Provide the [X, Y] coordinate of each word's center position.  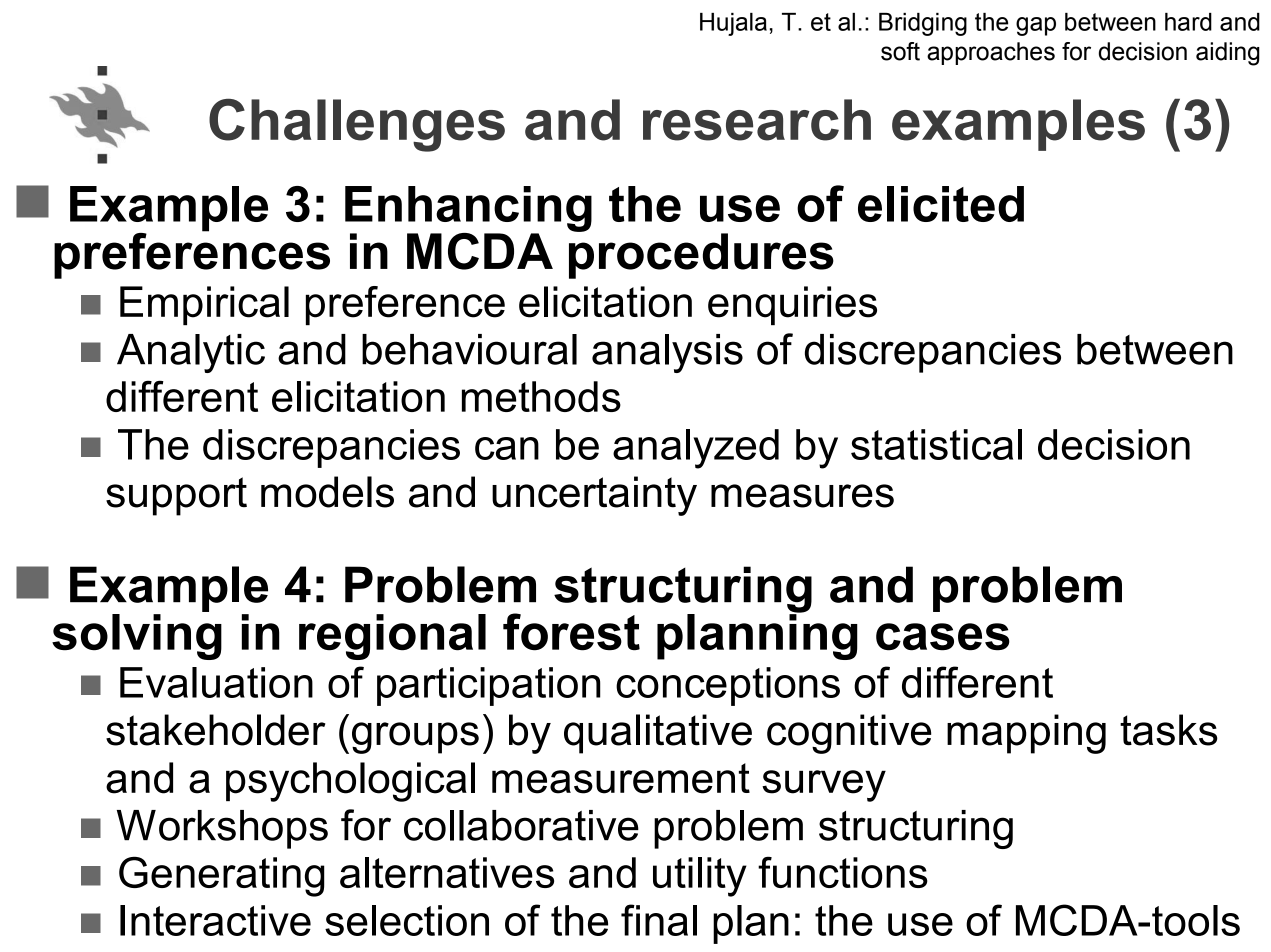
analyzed [696, 449]
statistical [936, 444]
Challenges [357, 125]
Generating [222, 876]
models [327, 492]
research [757, 120]
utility [700, 877]
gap [1036, 26]
